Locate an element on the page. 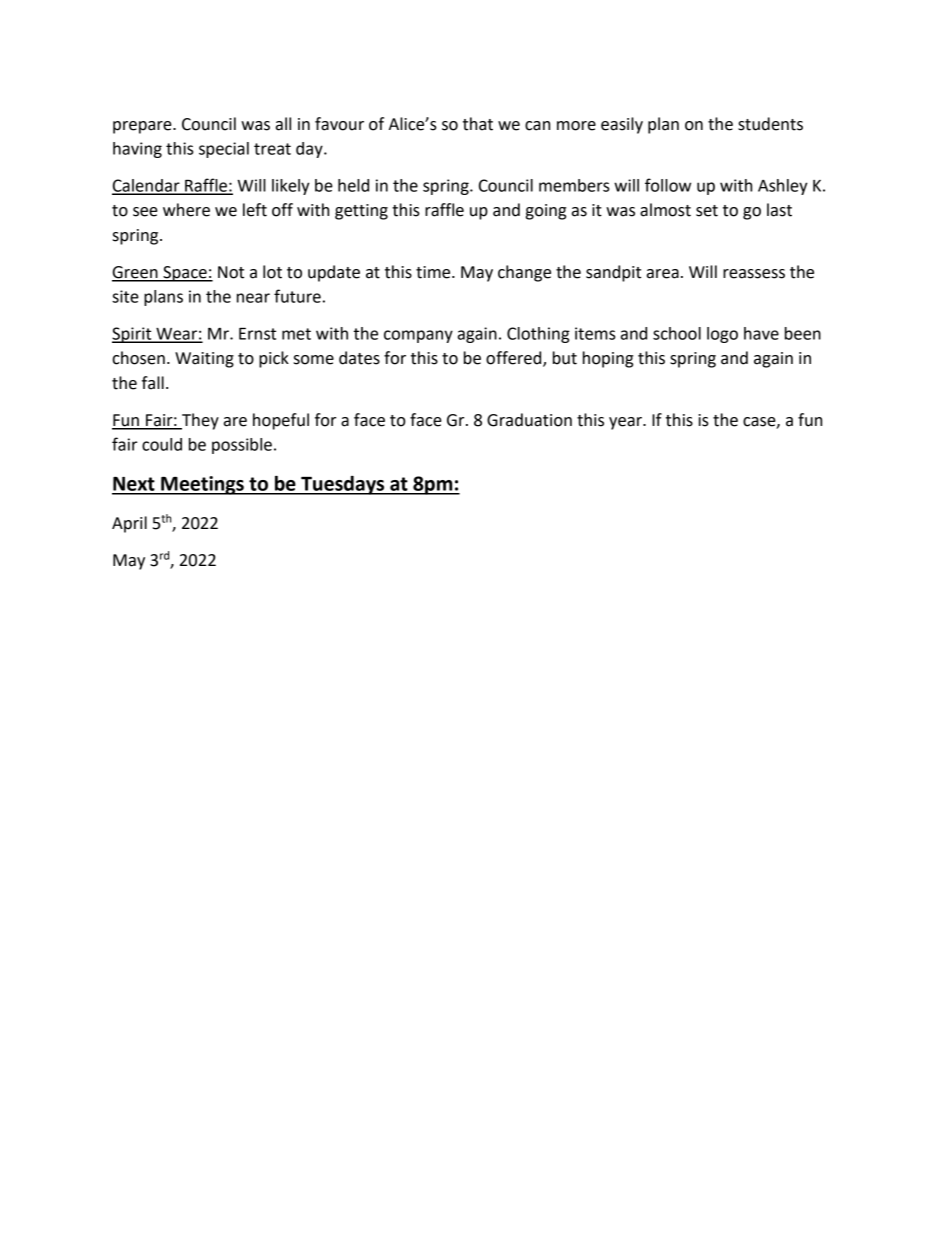  offered is located at coordinates (515, 359).
